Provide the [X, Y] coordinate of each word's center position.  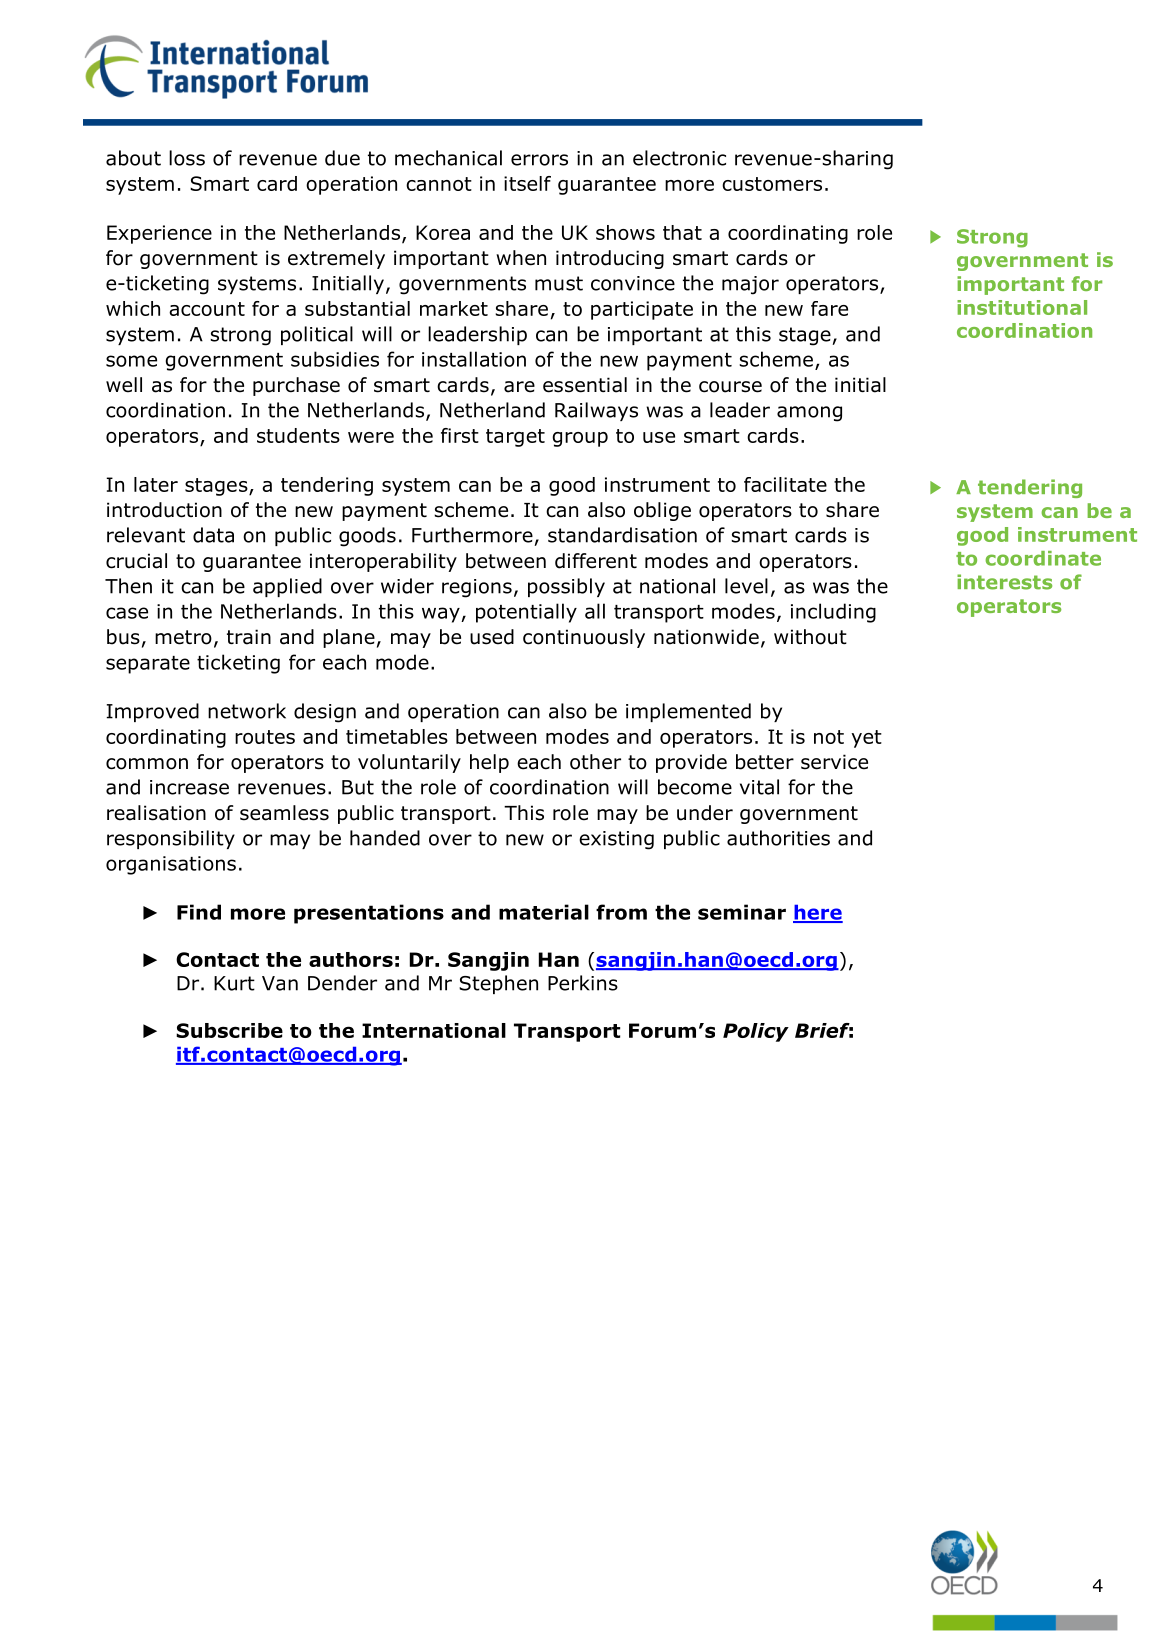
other [595, 762]
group [580, 439]
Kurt [234, 983]
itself [527, 183]
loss [187, 158]
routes [265, 737]
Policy [756, 1032]
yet [866, 739]
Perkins [583, 983]
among [809, 414]
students [298, 435]
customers [772, 184]
